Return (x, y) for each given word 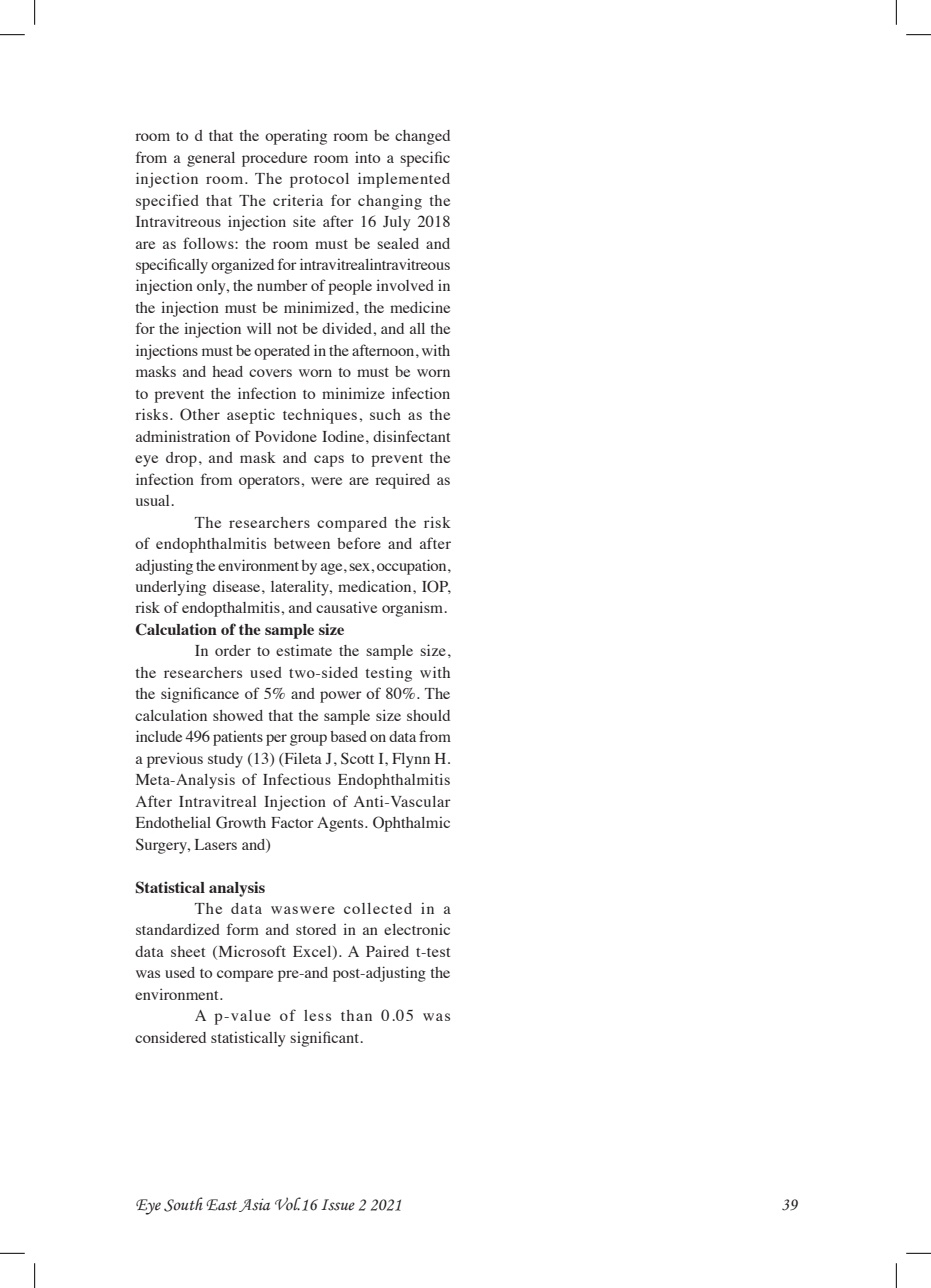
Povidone (286, 436)
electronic (417, 929)
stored (316, 929)
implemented (404, 180)
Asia (254, 1205)
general (211, 159)
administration (183, 436)
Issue (338, 1205)
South (183, 1204)
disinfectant (411, 436)
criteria (298, 200)
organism (414, 609)
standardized (178, 929)
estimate (304, 650)
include (159, 736)
